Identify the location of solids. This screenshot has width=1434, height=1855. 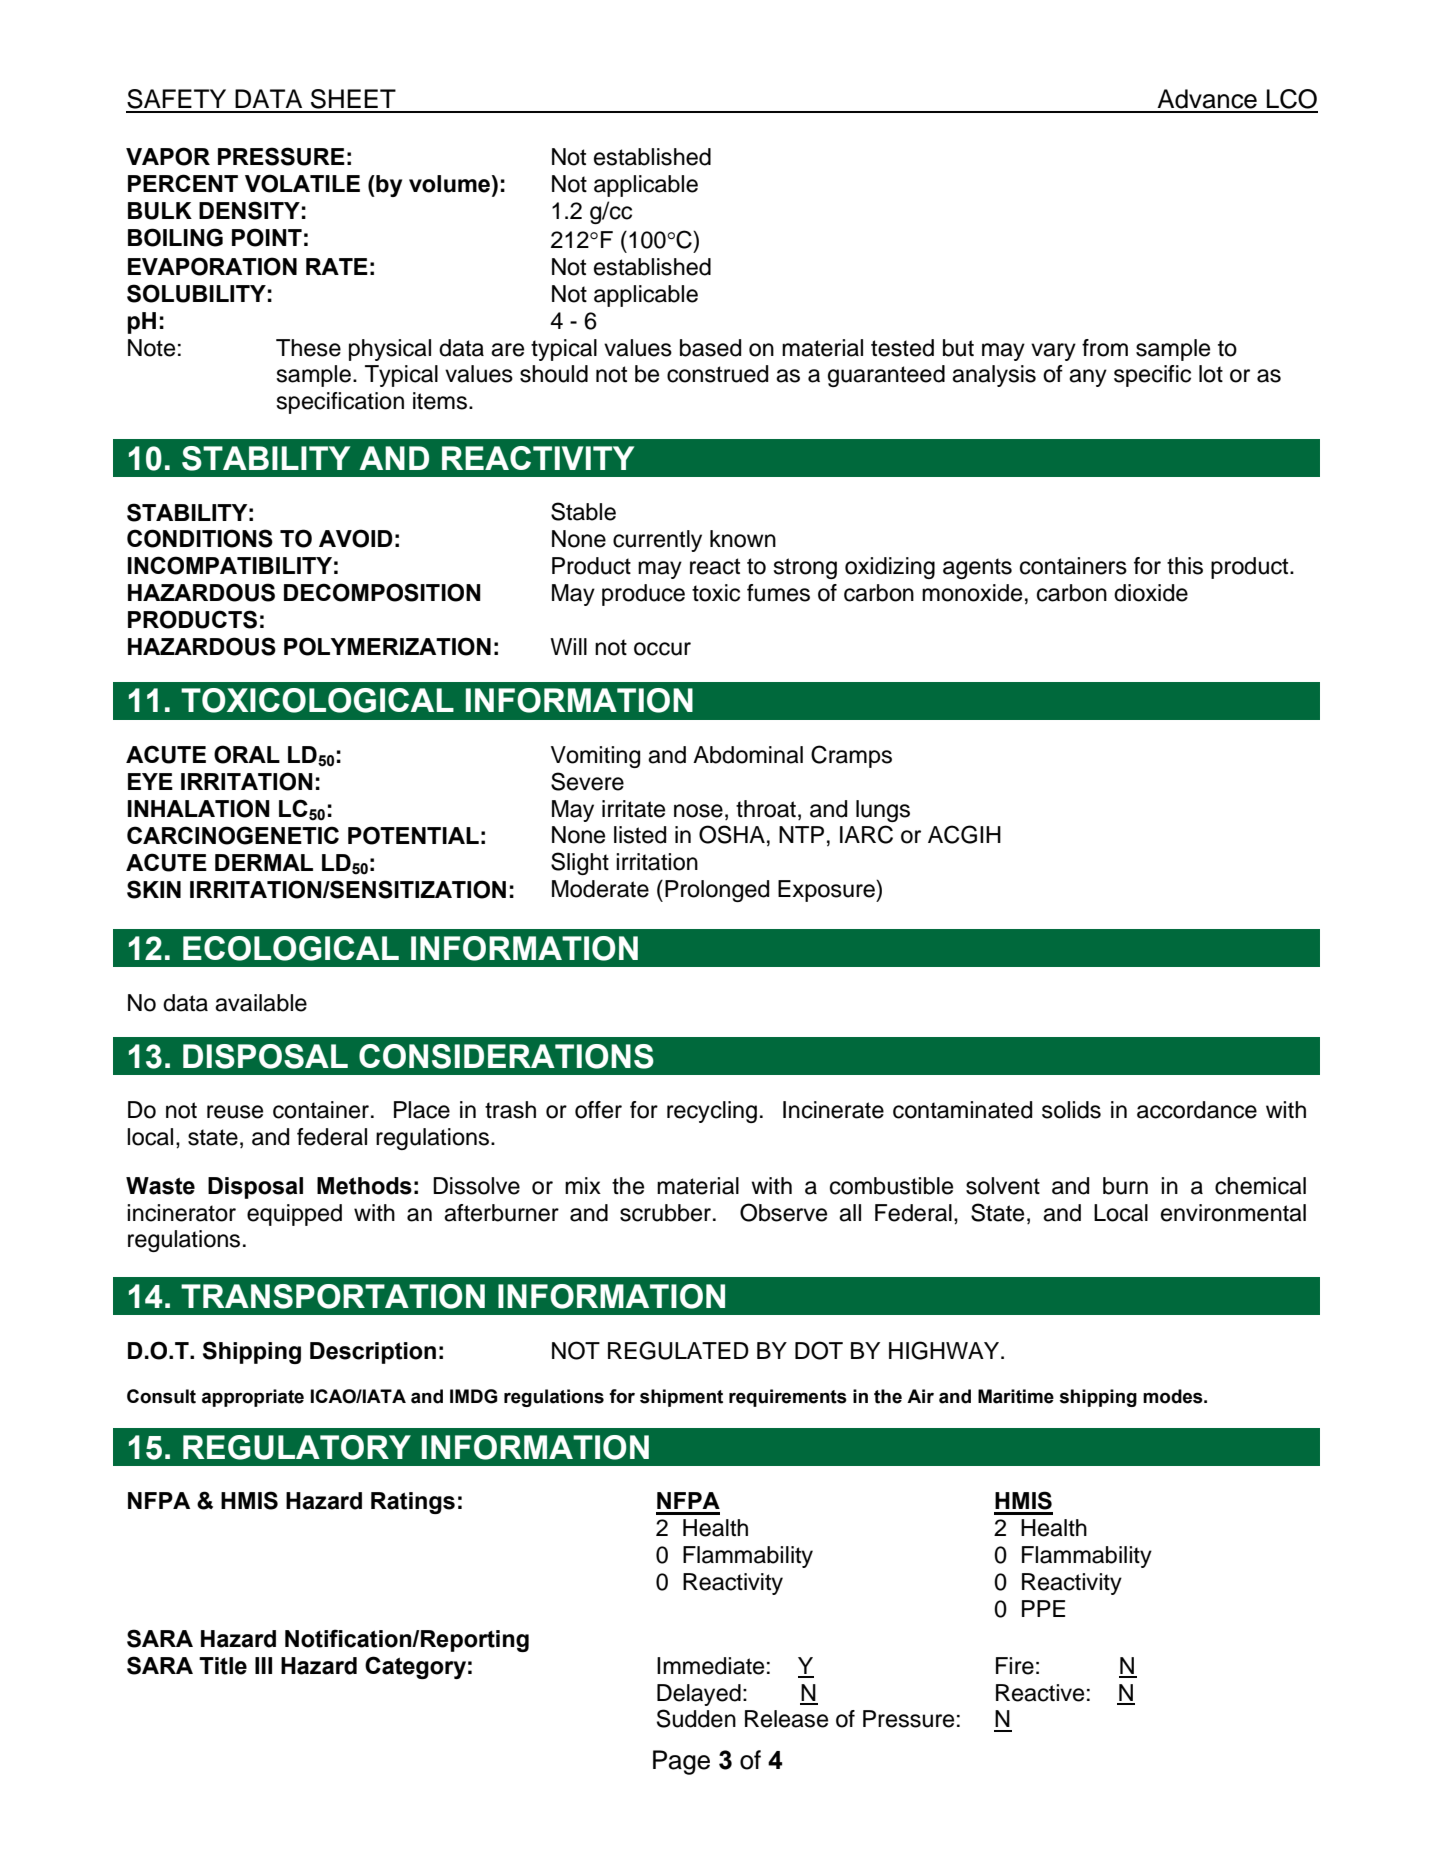
(1071, 1110).
